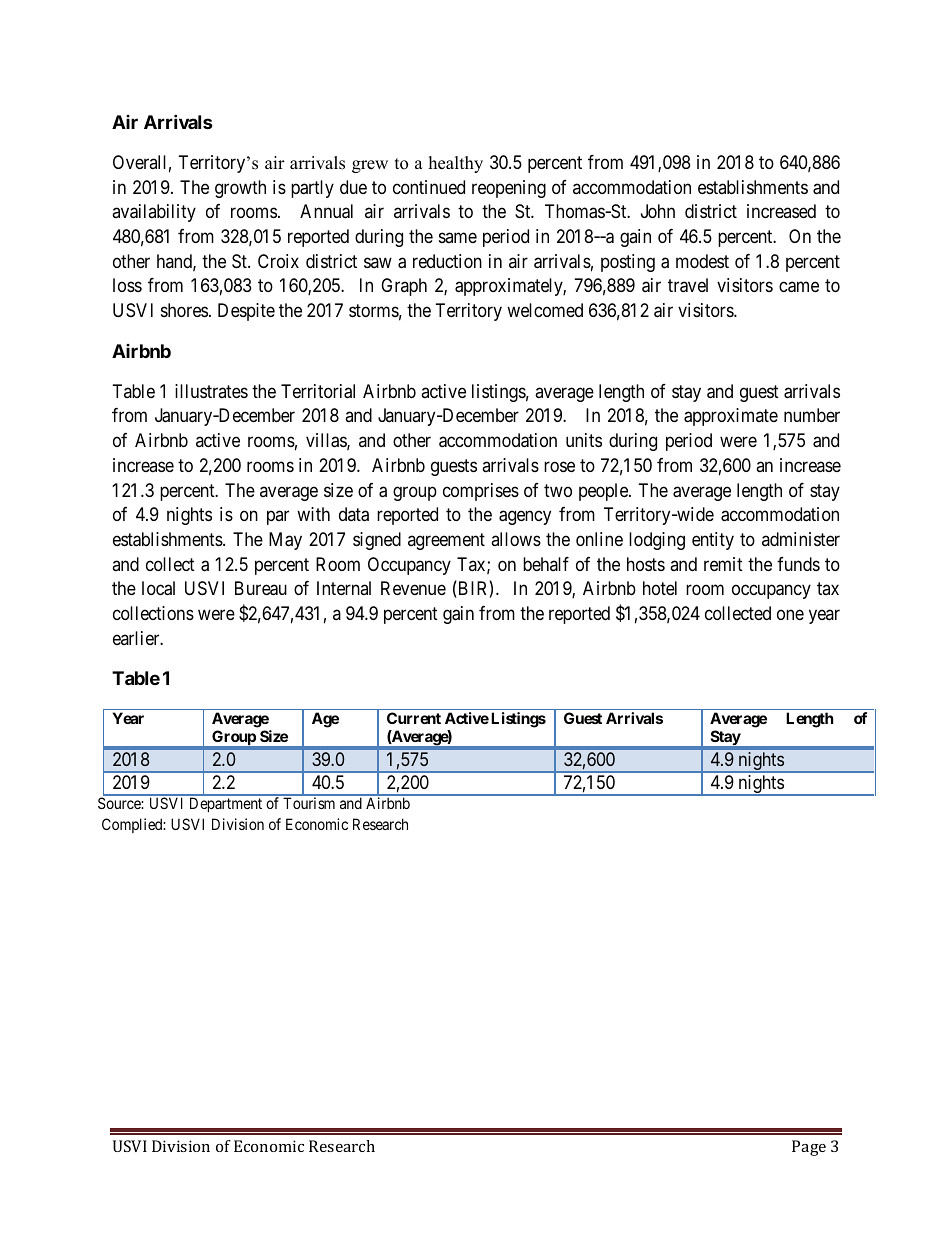  I want to click on reopening, so click(509, 189).
